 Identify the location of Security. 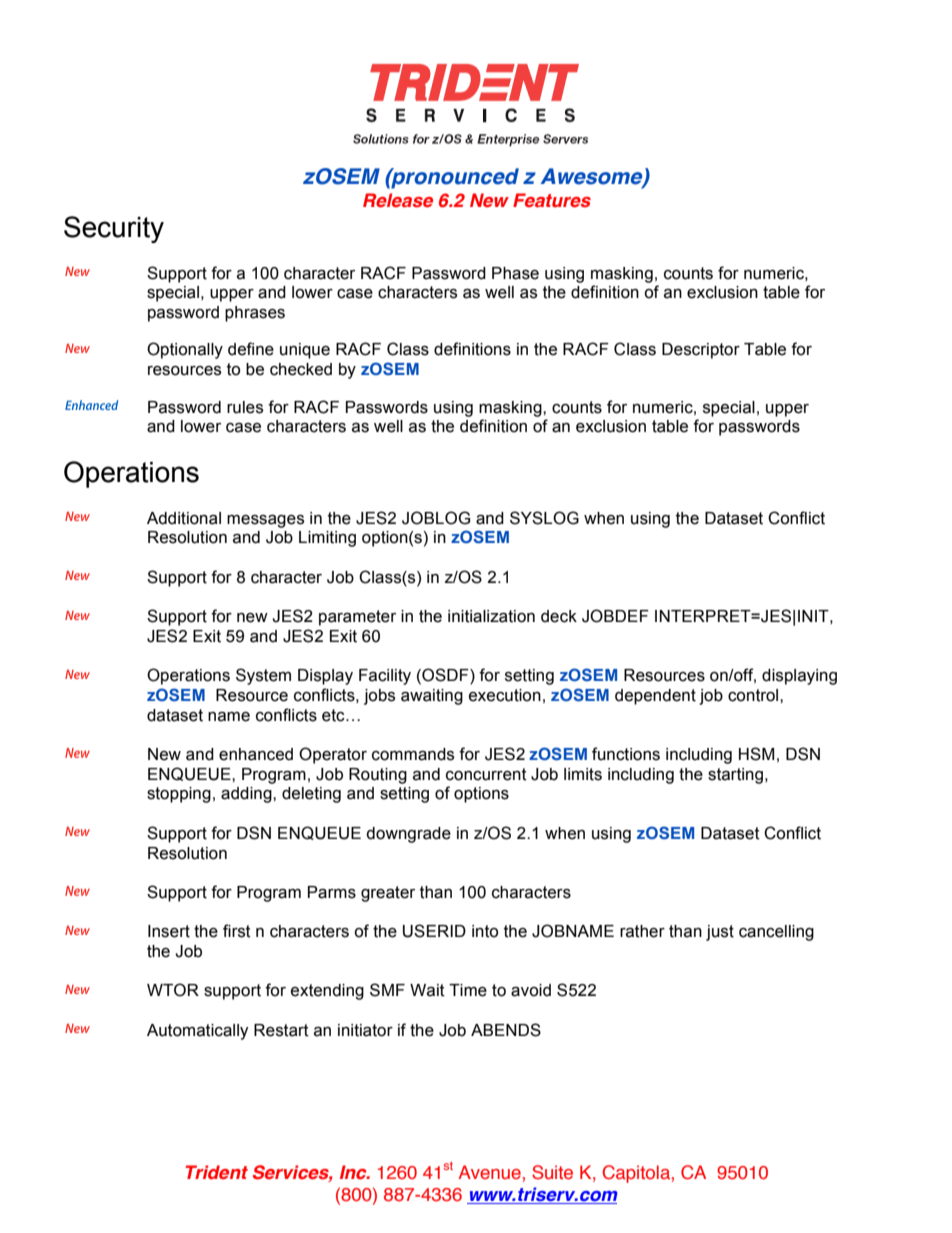
(114, 229).
